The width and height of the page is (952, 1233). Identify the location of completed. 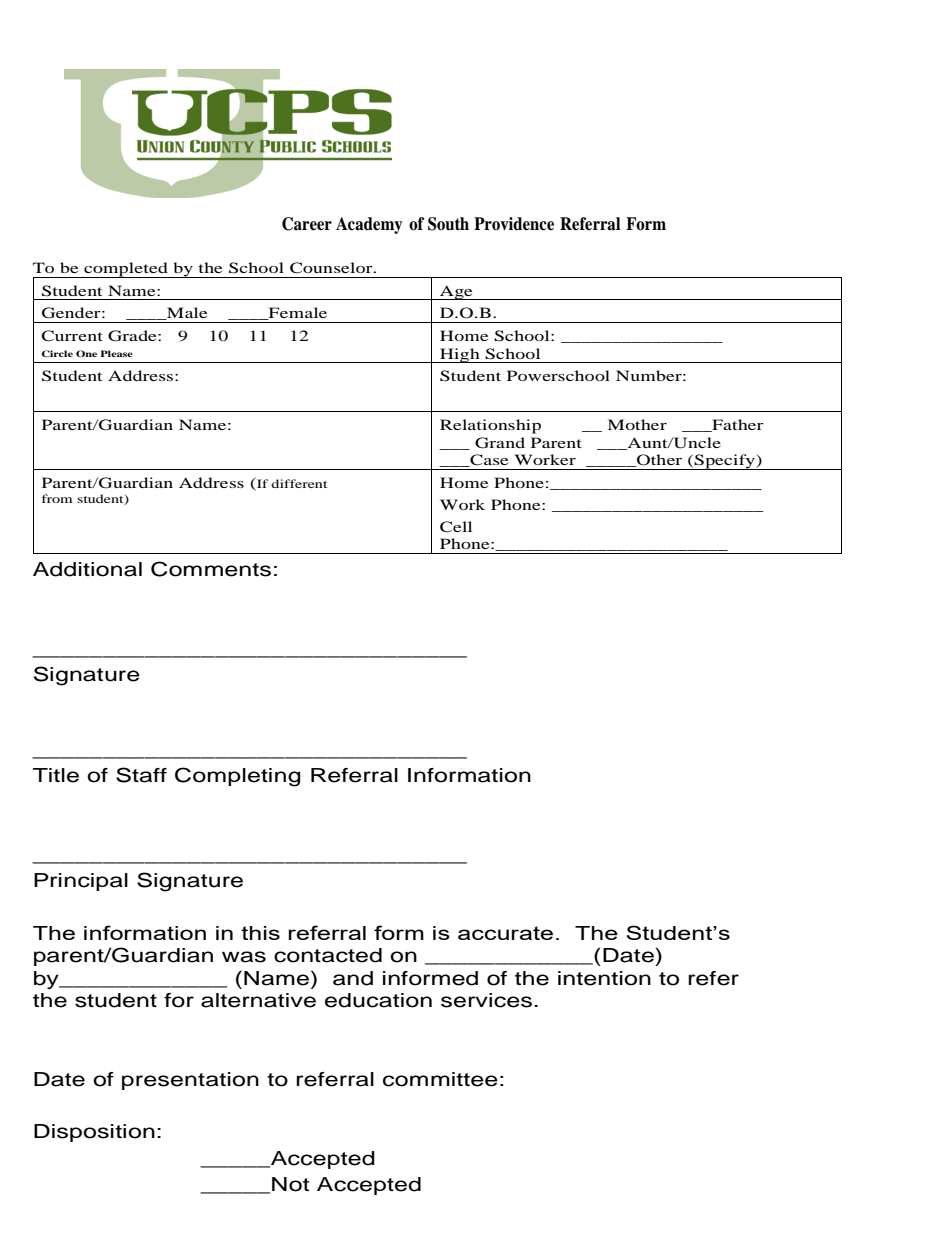
(126, 270).
